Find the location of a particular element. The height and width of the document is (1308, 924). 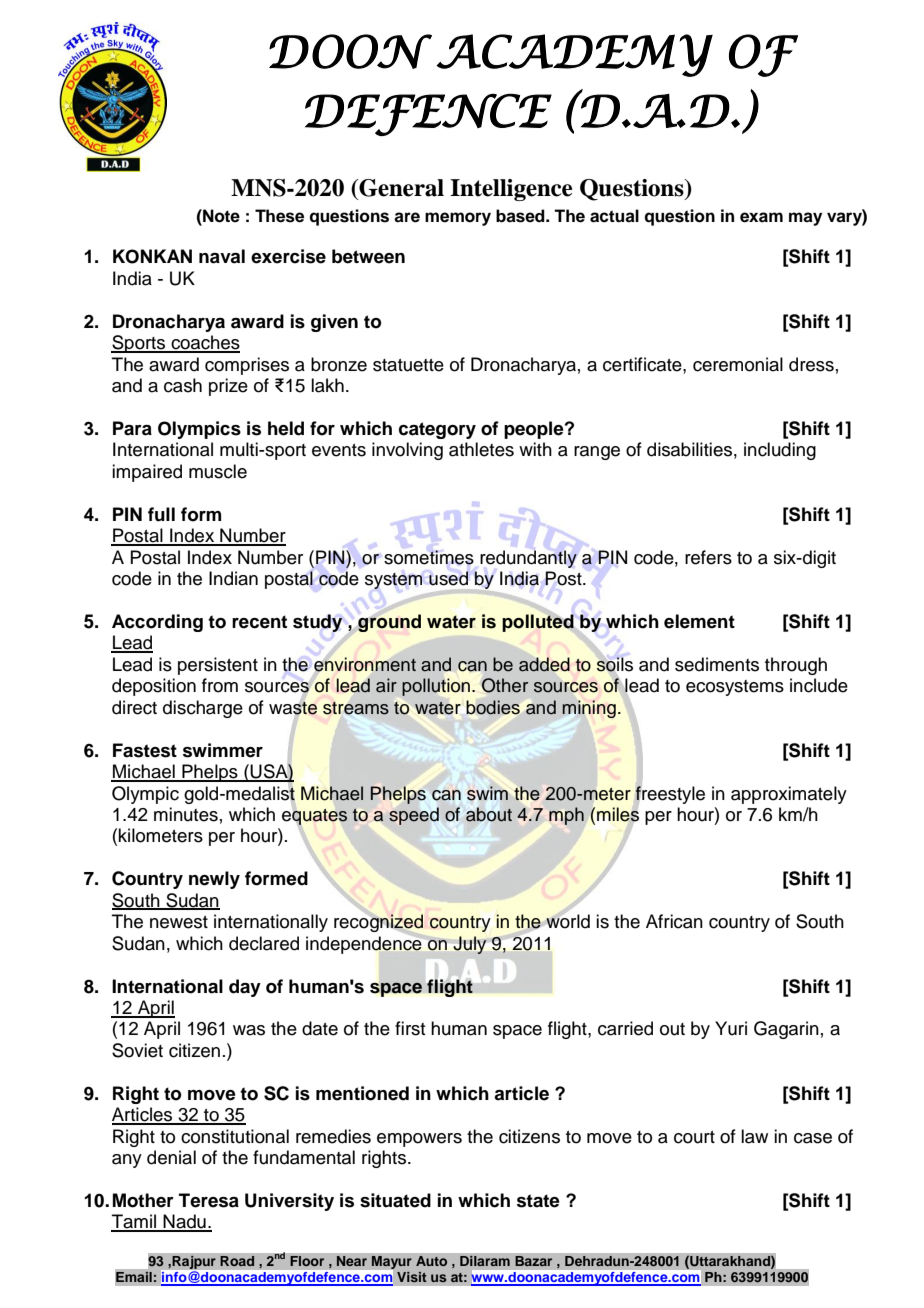

Road is located at coordinates (237, 1261).
